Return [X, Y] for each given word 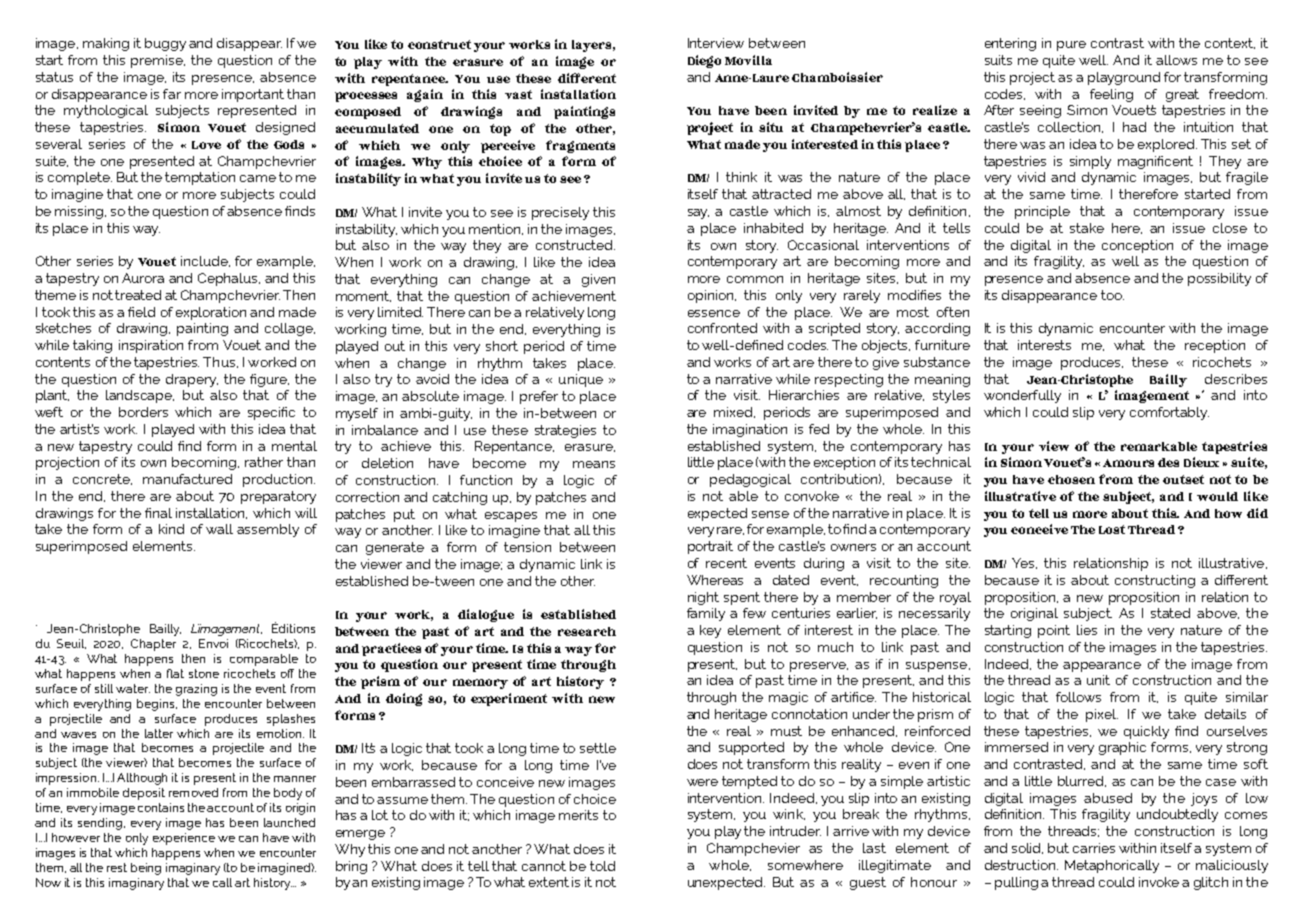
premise [158, 61]
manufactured [187, 479]
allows [1176, 60]
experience [184, 839]
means [594, 464]
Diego [704, 61]
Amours [1128, 463]
